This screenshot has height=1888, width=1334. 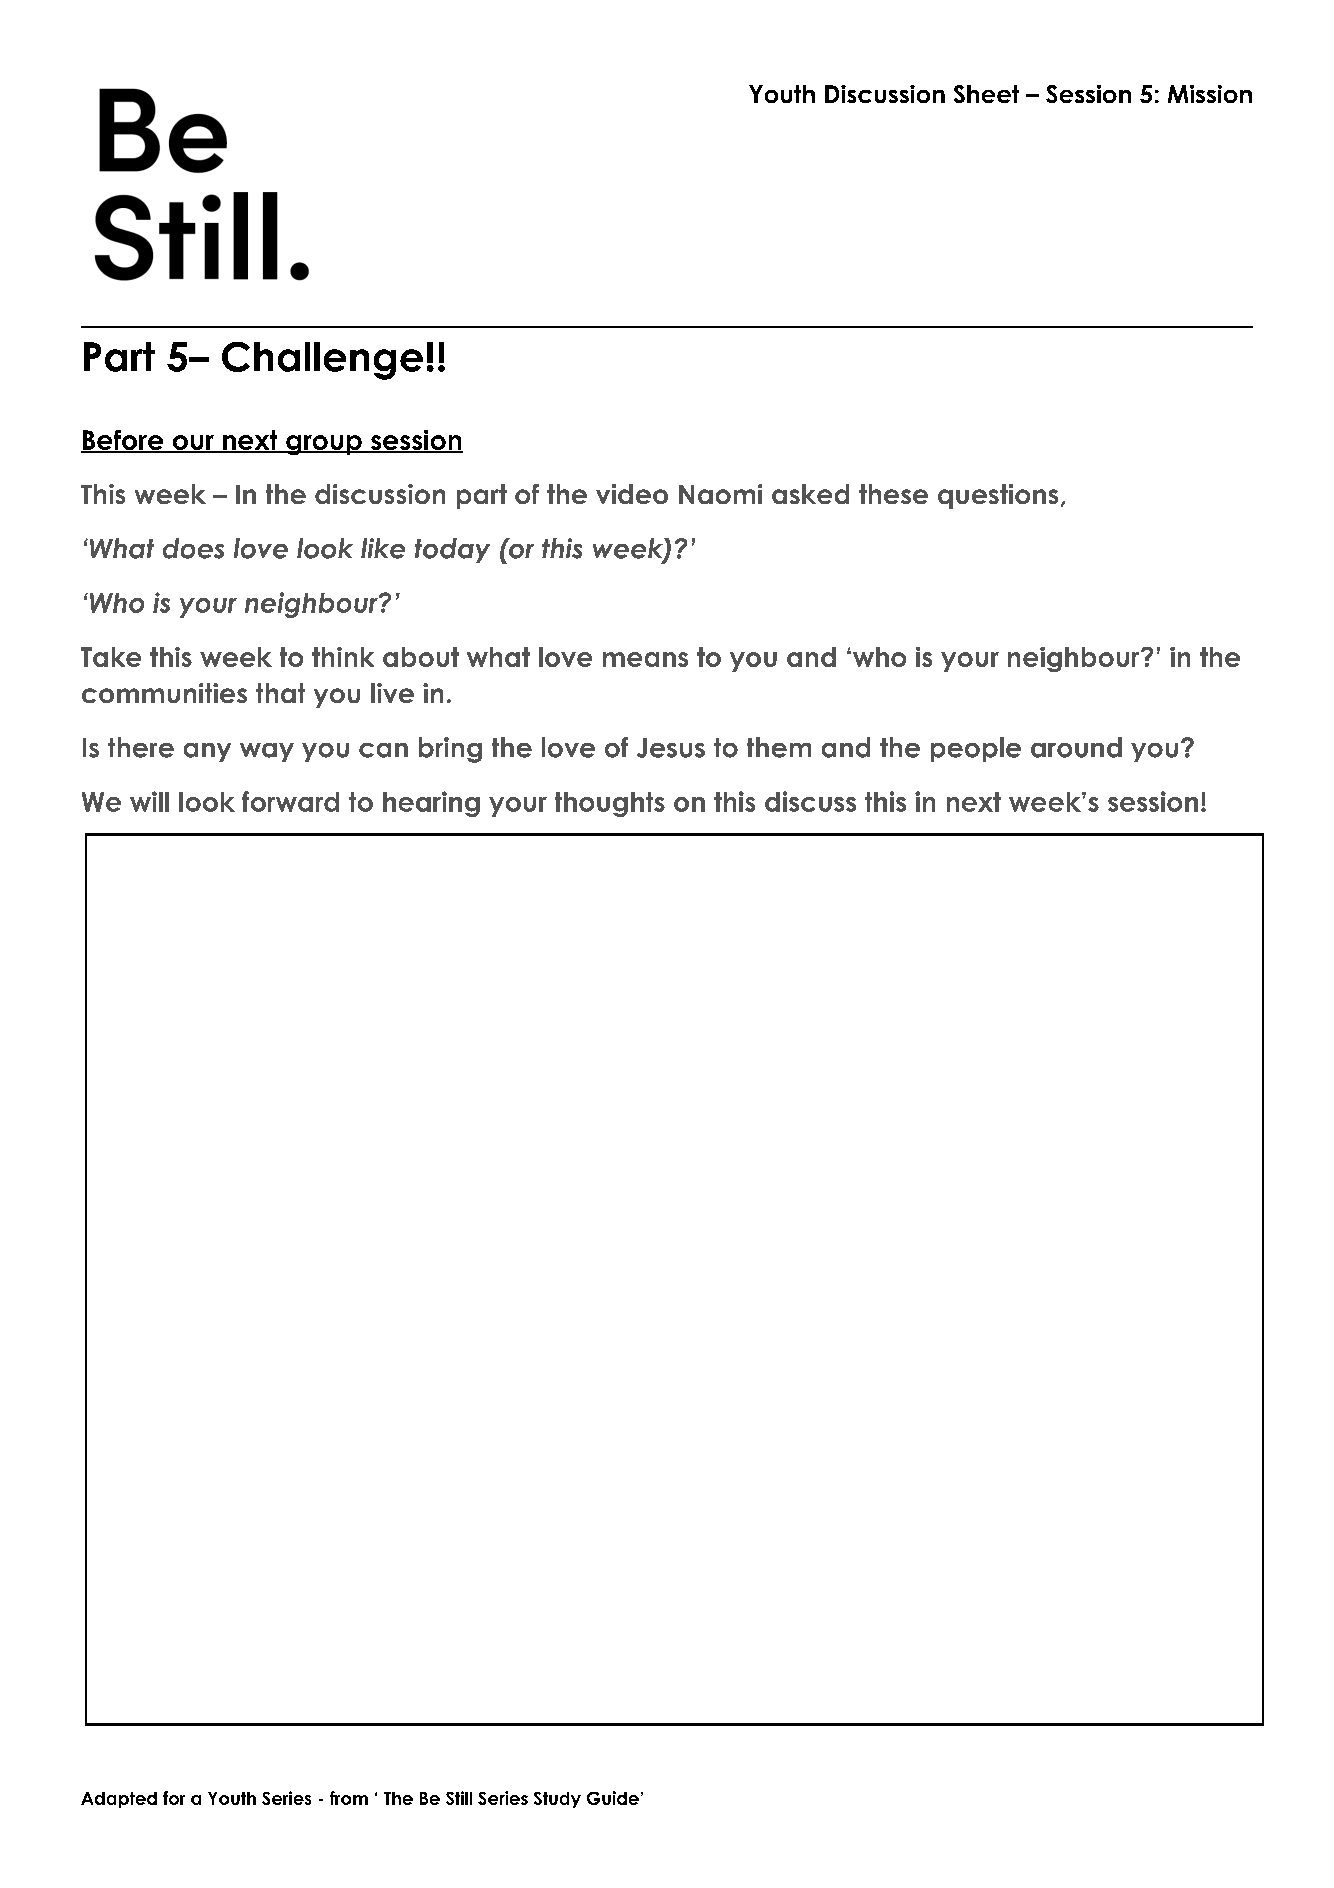 What do you see at coordinates (986, 94) in the screenshot?
I see `Sheet` at bounding box center [986, 94].
